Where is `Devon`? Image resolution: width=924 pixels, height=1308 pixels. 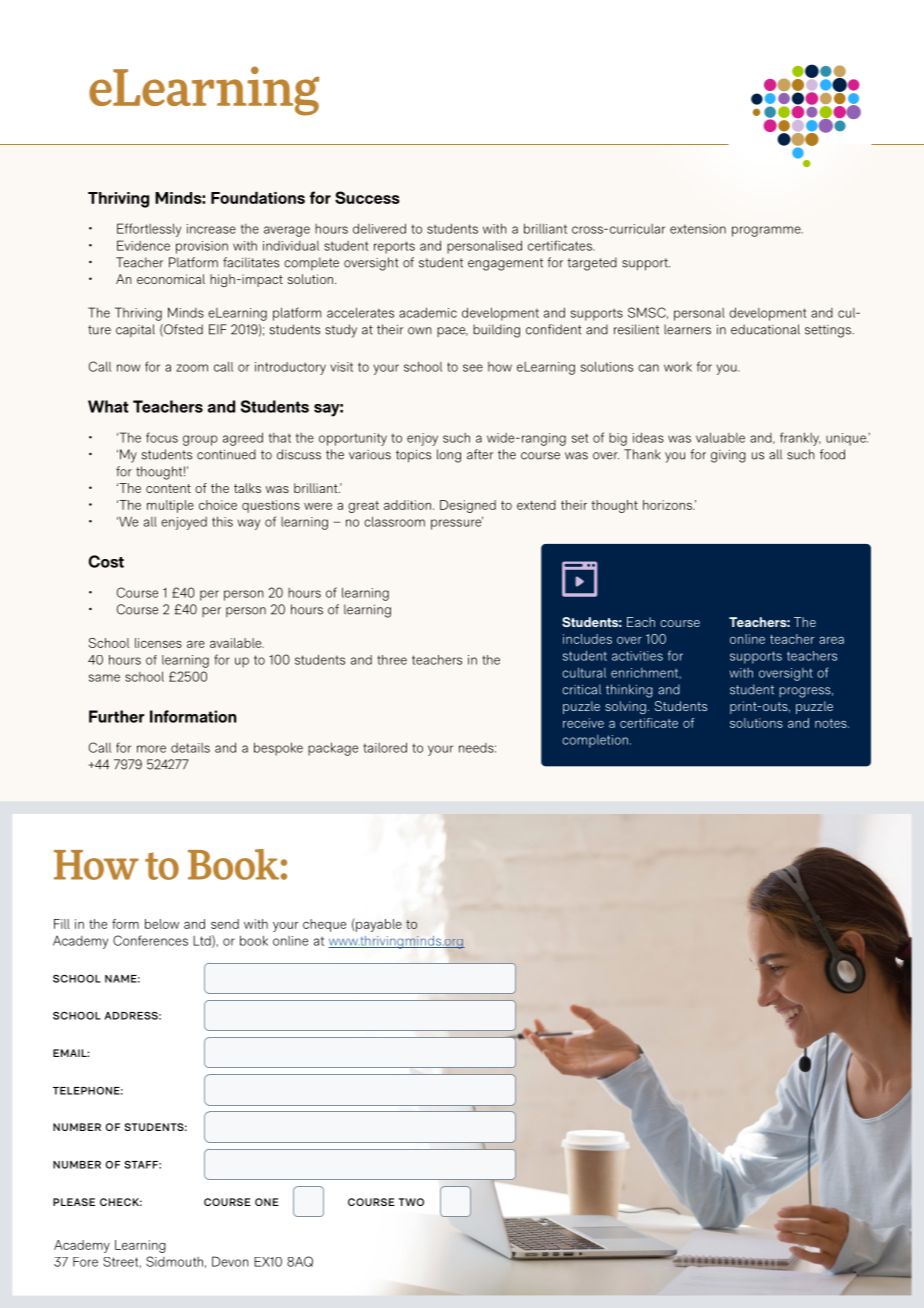
Devon is located at coordinates (230, 1261).
